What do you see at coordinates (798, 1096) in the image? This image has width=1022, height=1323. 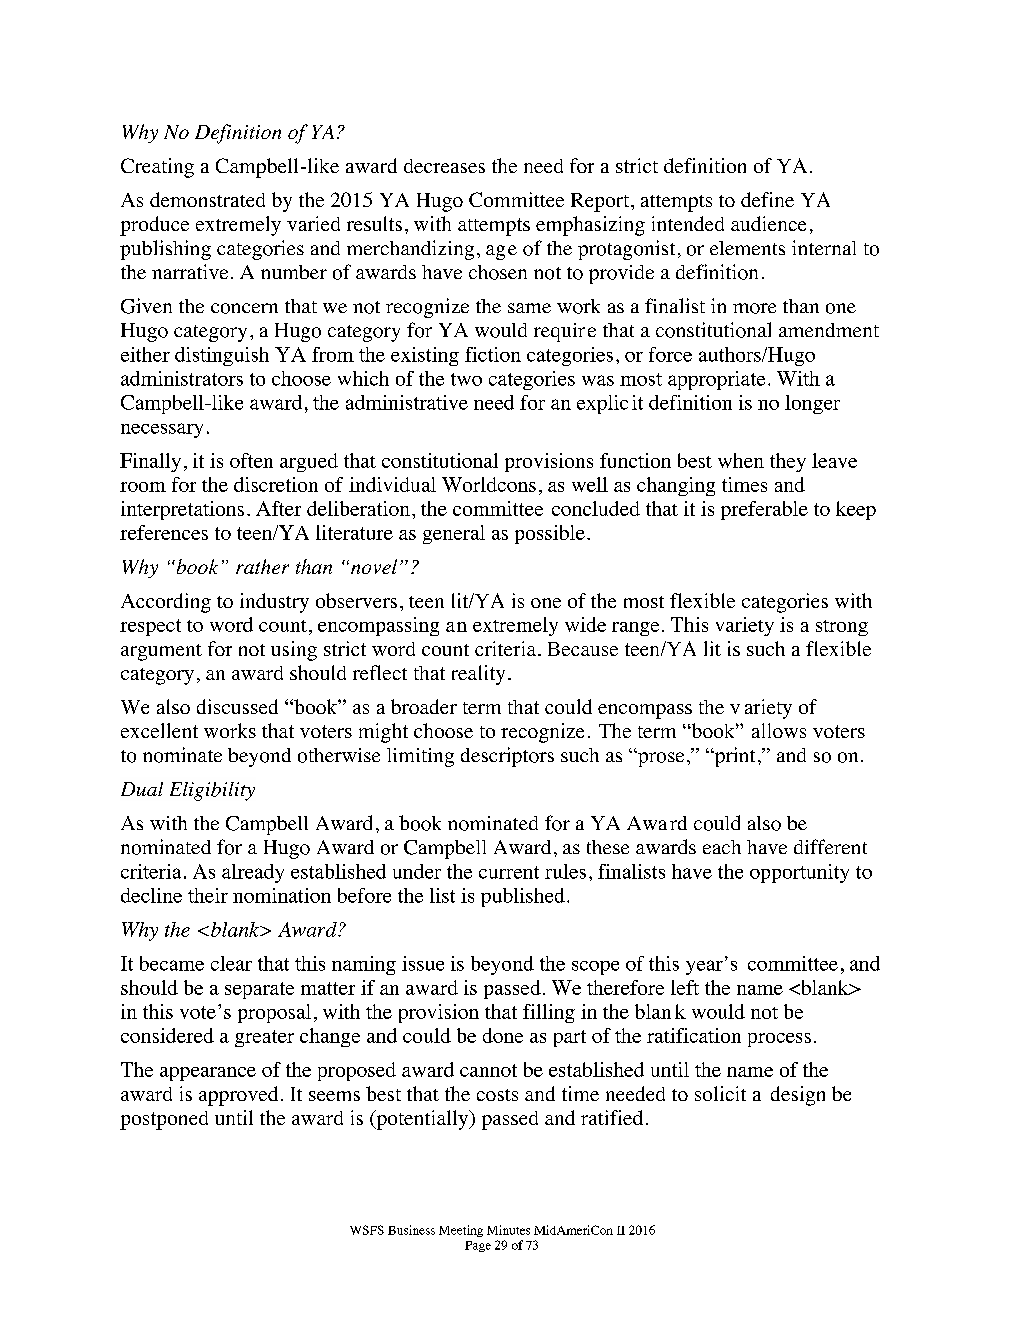 I see `design` at bounding box center [798, 1096].
